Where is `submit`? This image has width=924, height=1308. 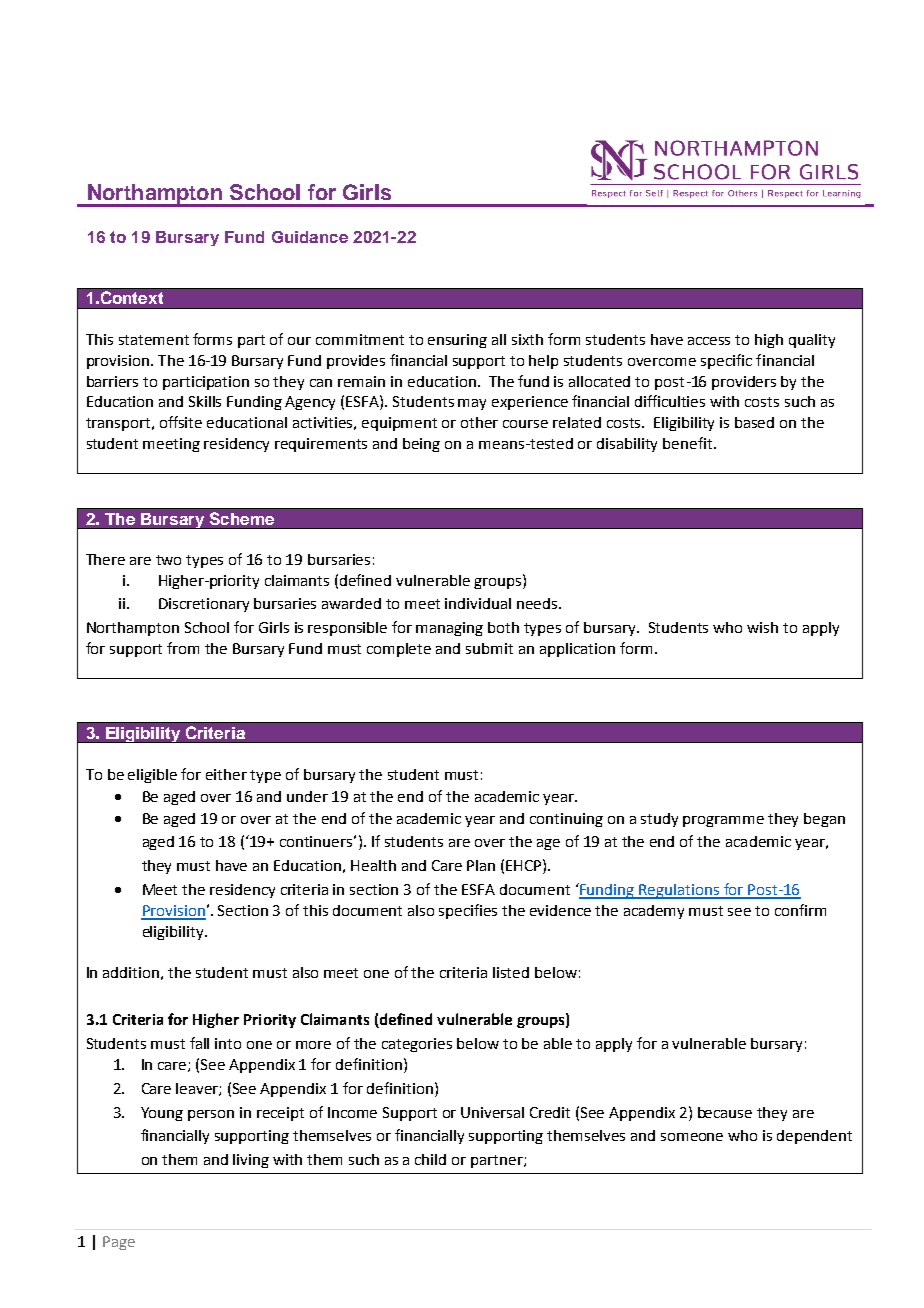
submit is located at coordinates (489, 648).
